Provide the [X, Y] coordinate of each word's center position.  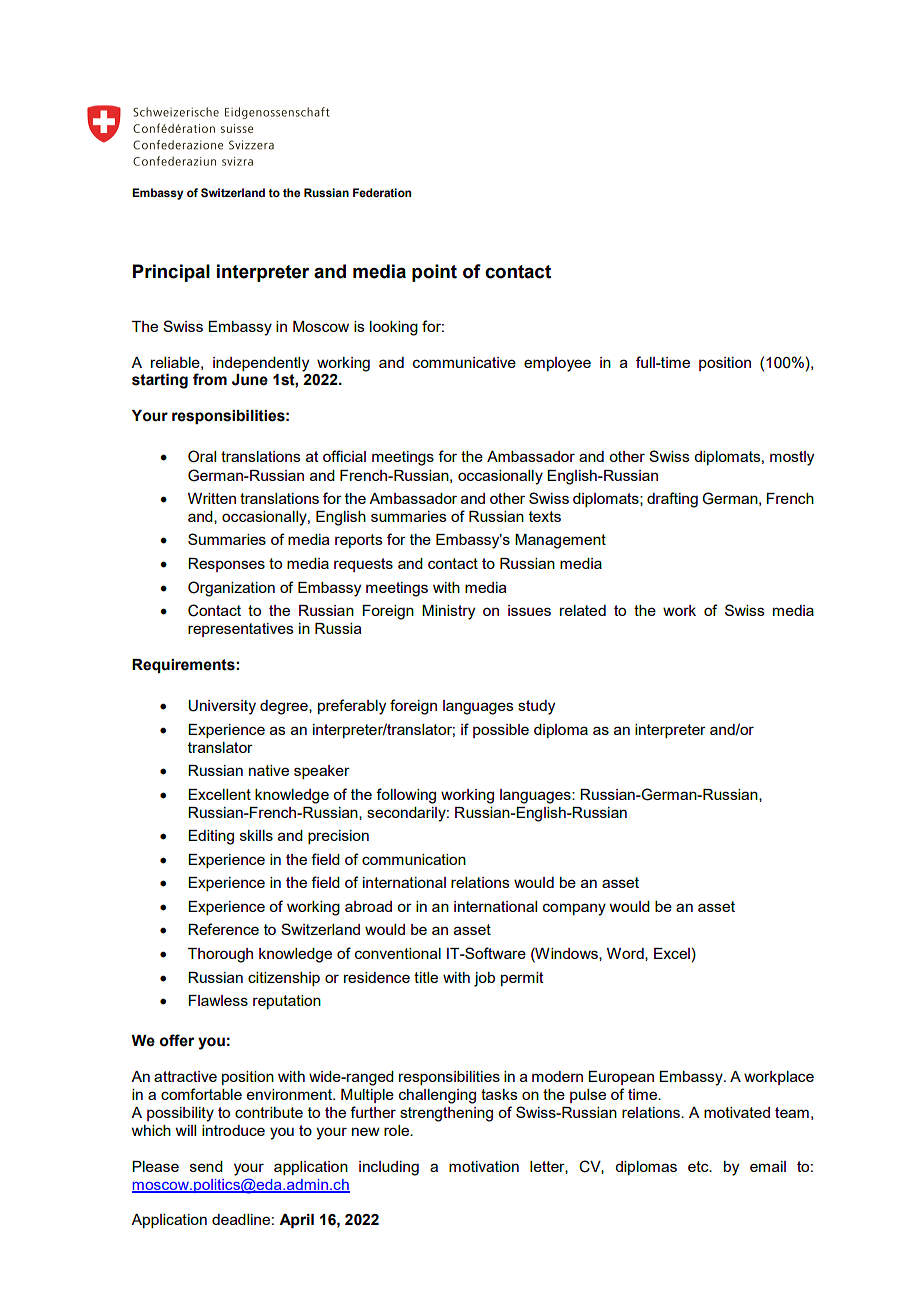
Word [626, 954]
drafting [672, 500]
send [206, 1166]
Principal [171, 273]
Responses [226, 565]
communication [414, 859]
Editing [211, 837]
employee [557, 364]
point [434, 273]
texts [545, 516]
